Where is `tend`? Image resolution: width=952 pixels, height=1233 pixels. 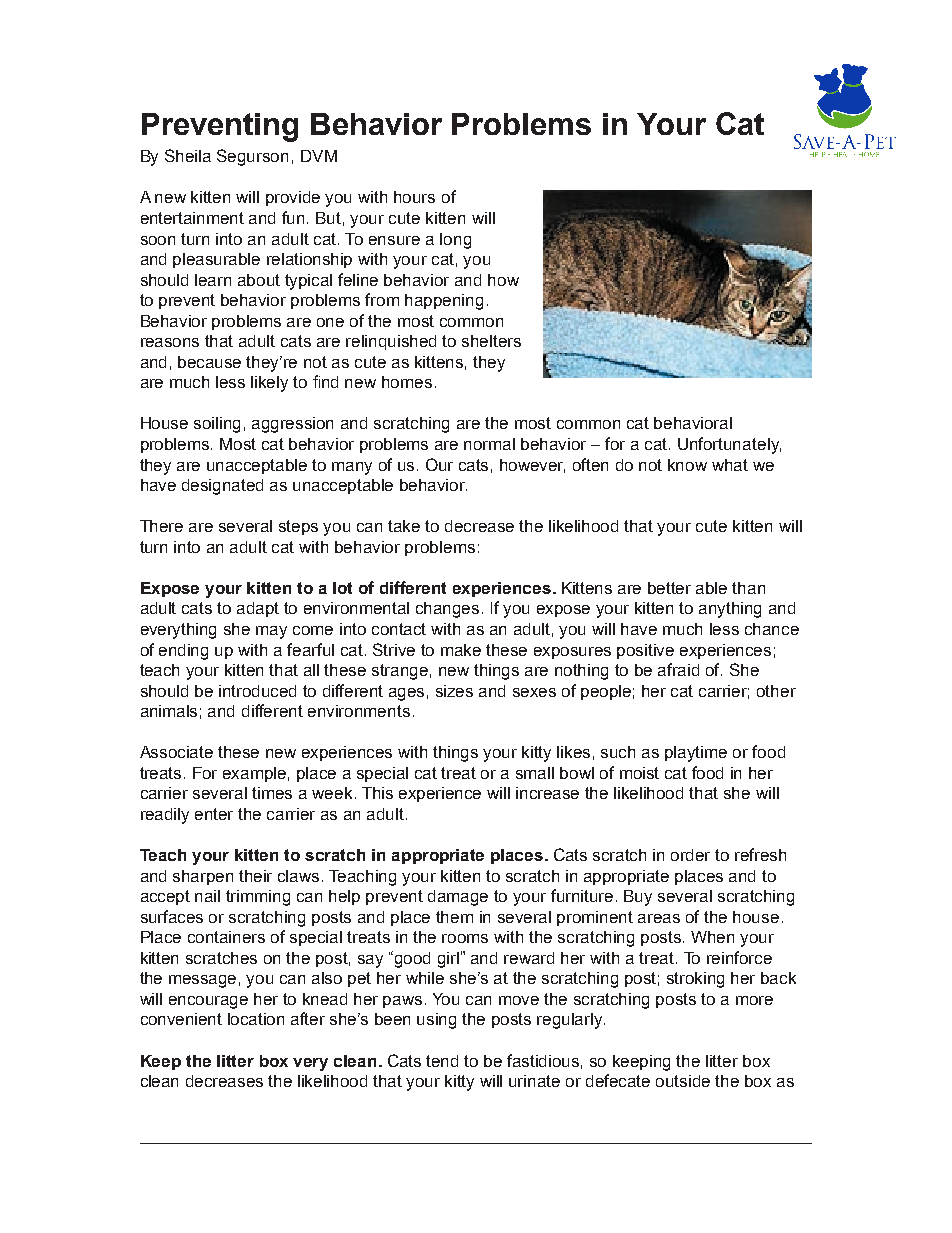
tend is located at coordinates (442, 1061).
